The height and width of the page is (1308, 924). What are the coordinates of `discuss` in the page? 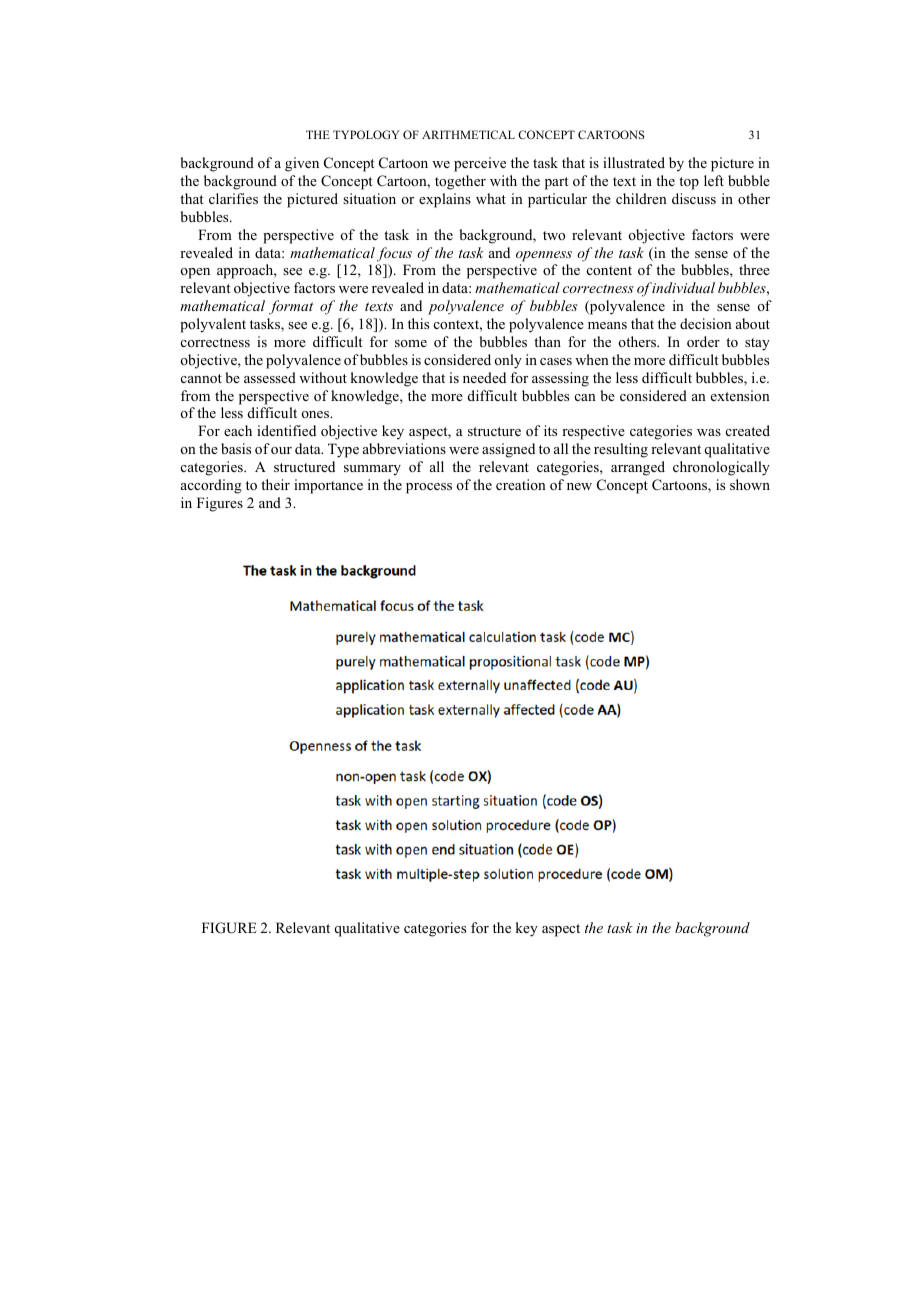 It's located at (694, 198).
